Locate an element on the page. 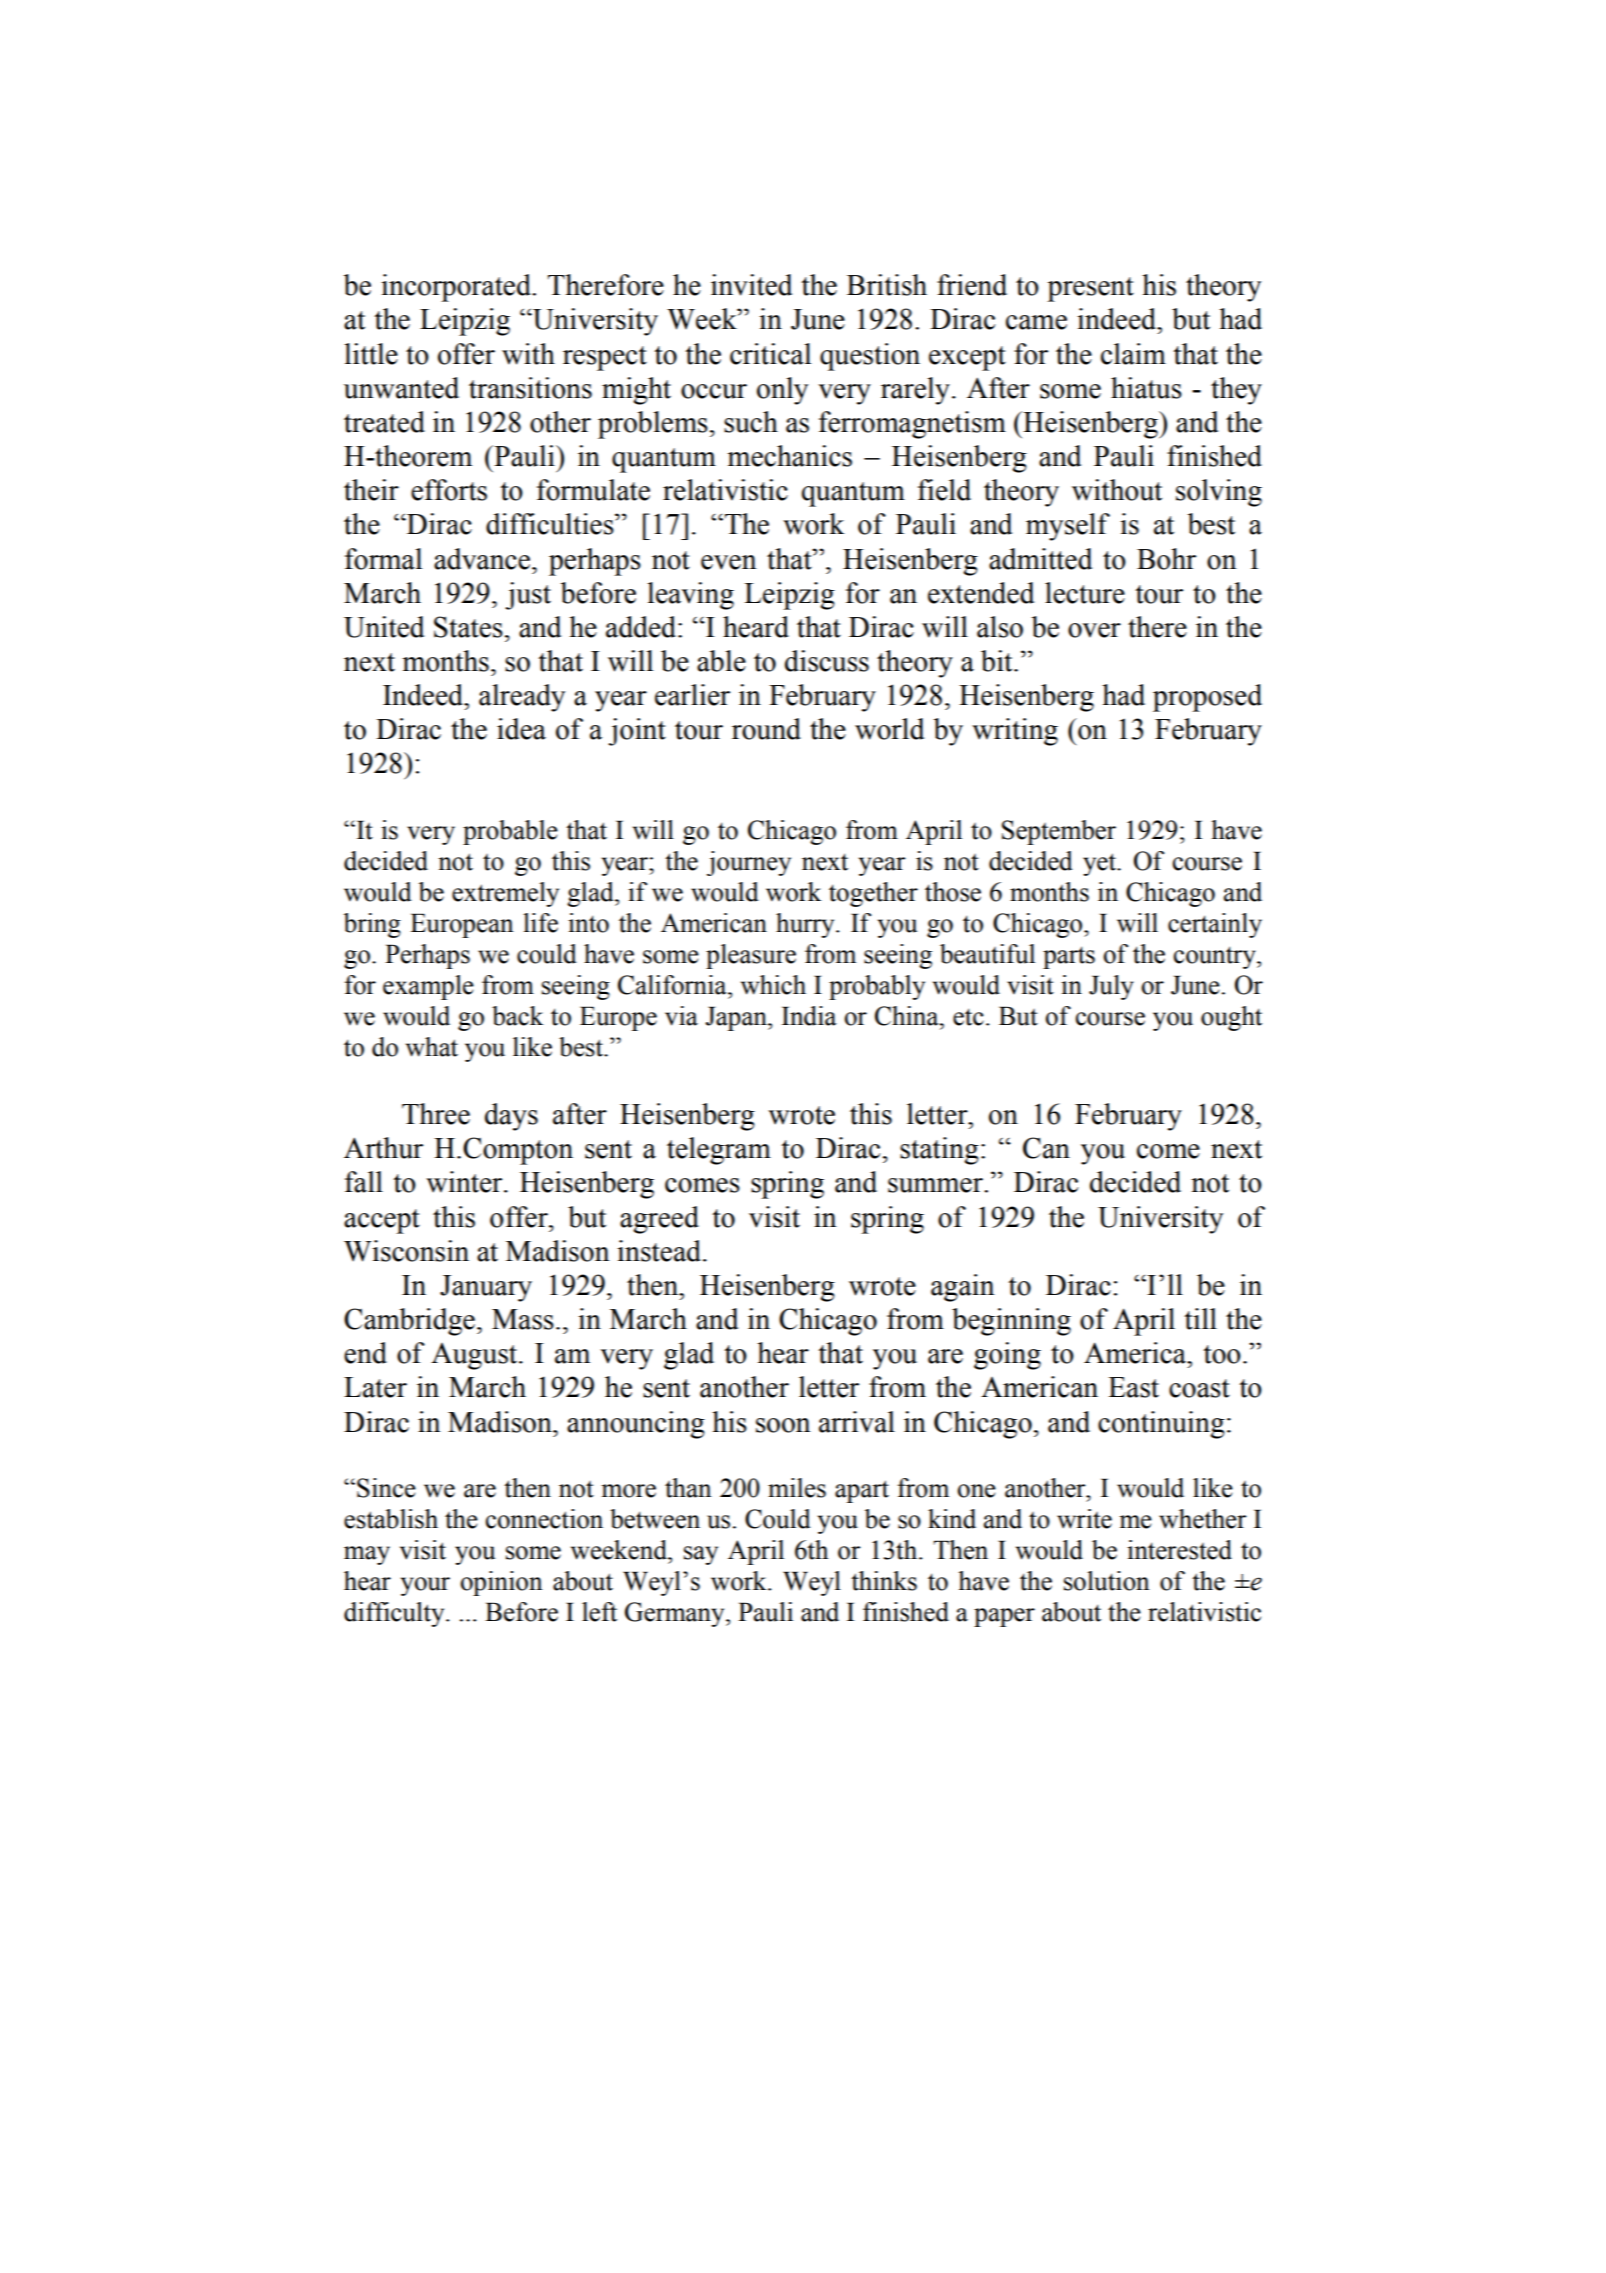 Image resolution: width=1606 pixels, height=2273 pixels. journey is located at coordinates (749, 863).
